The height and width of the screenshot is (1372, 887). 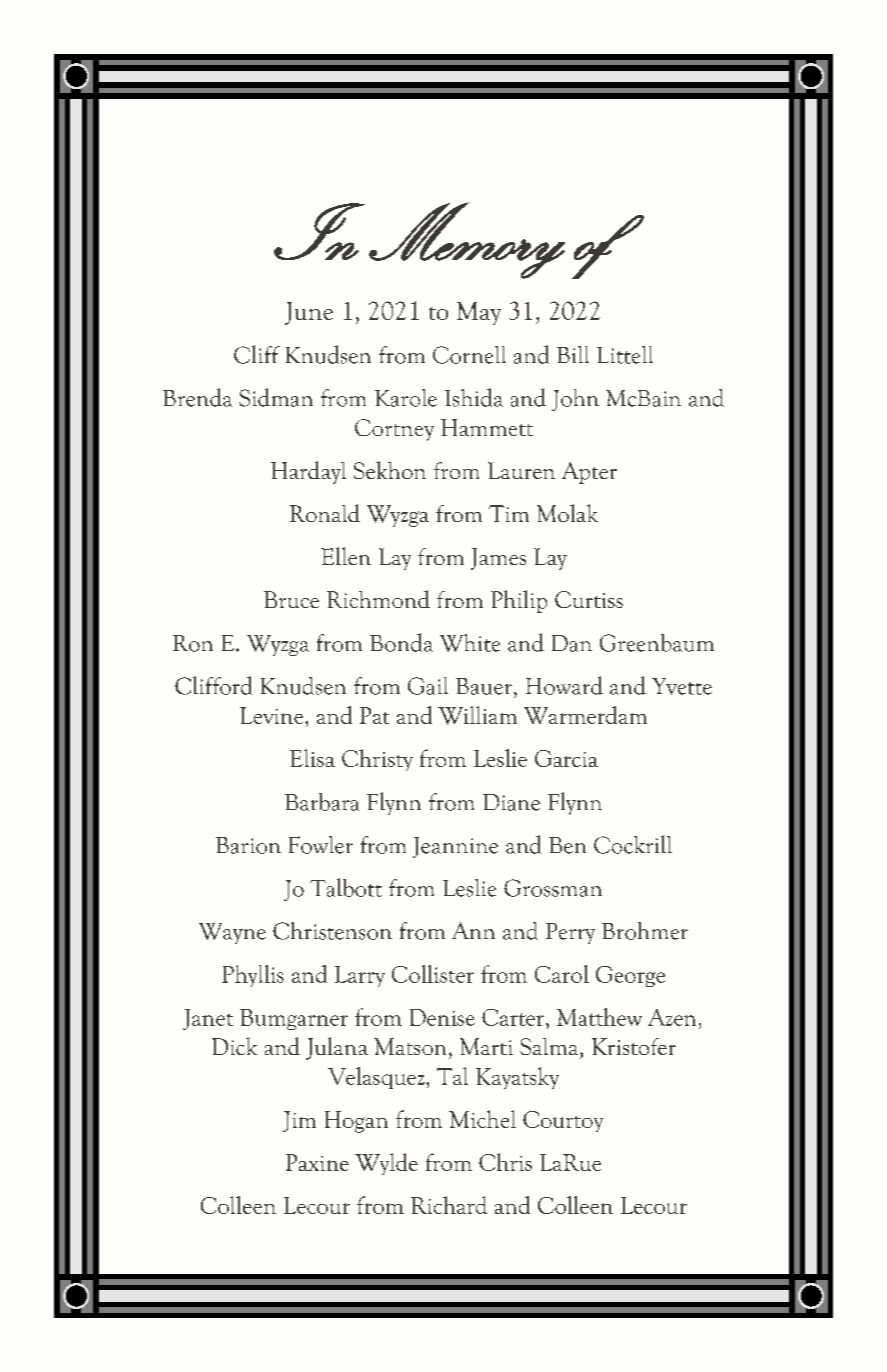 I want to click on Levine, so click(x=273, y=715).
